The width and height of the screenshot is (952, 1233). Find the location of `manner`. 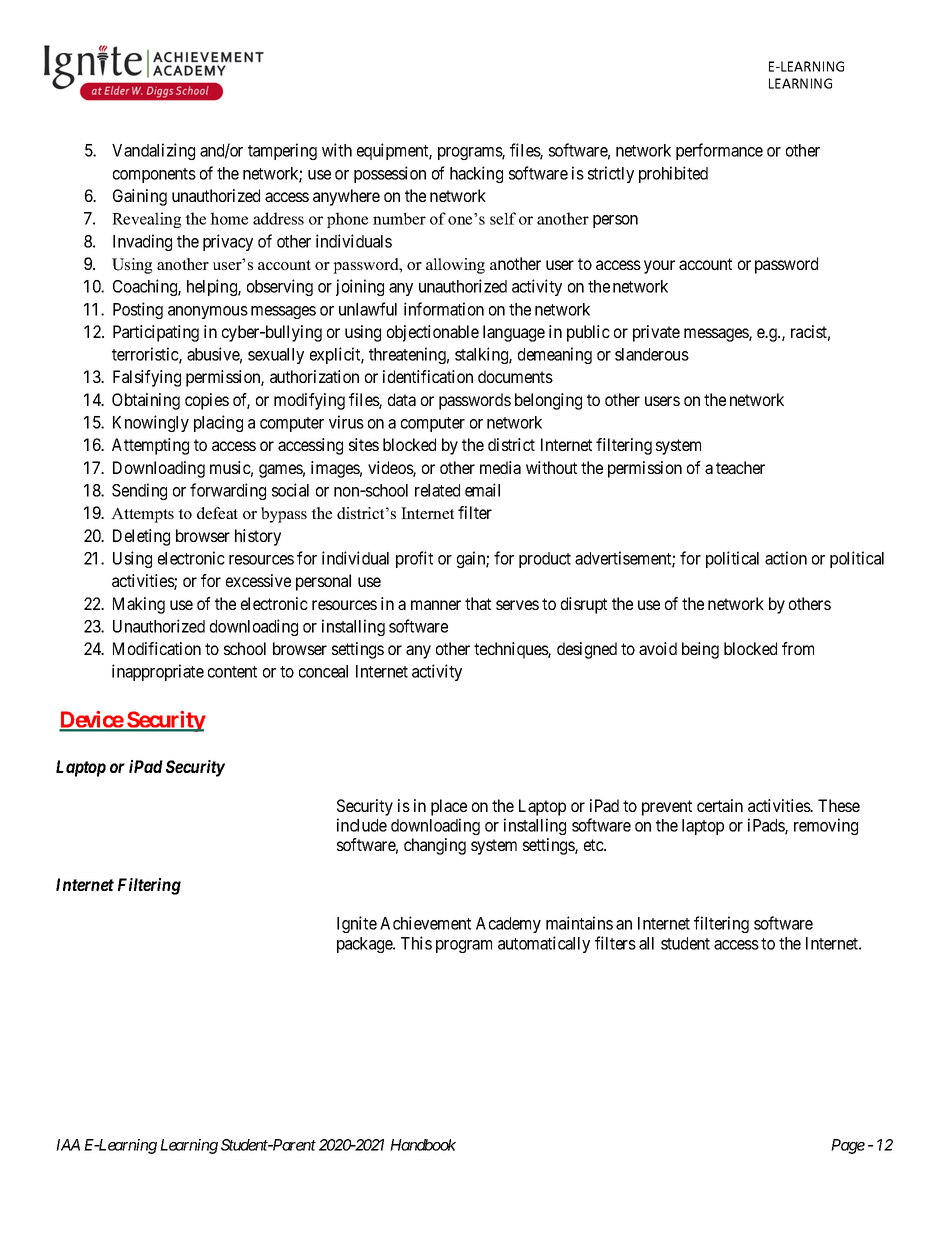

manner is located at coordinates (436, 605).
